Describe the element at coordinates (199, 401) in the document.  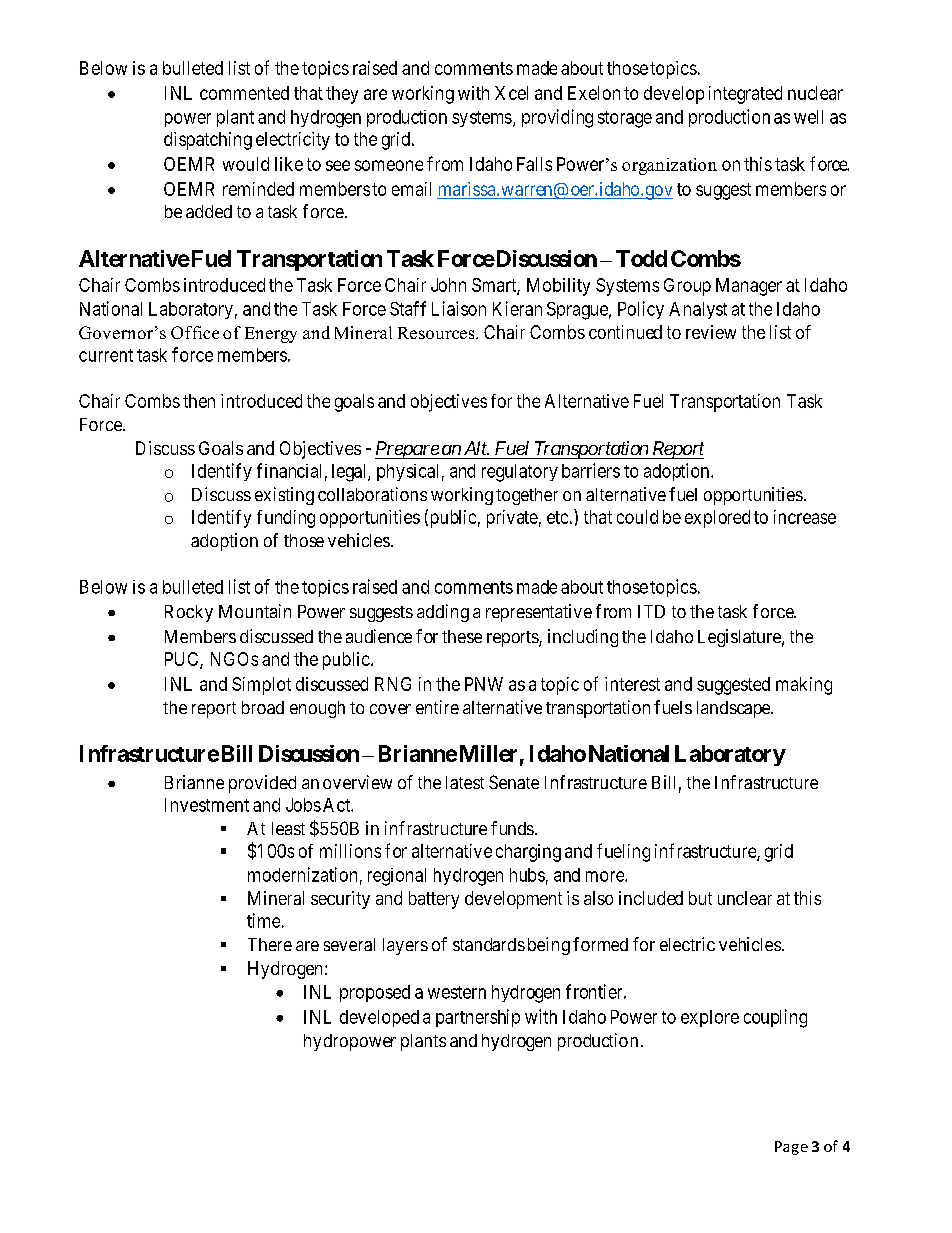
I see `then` at that location.
